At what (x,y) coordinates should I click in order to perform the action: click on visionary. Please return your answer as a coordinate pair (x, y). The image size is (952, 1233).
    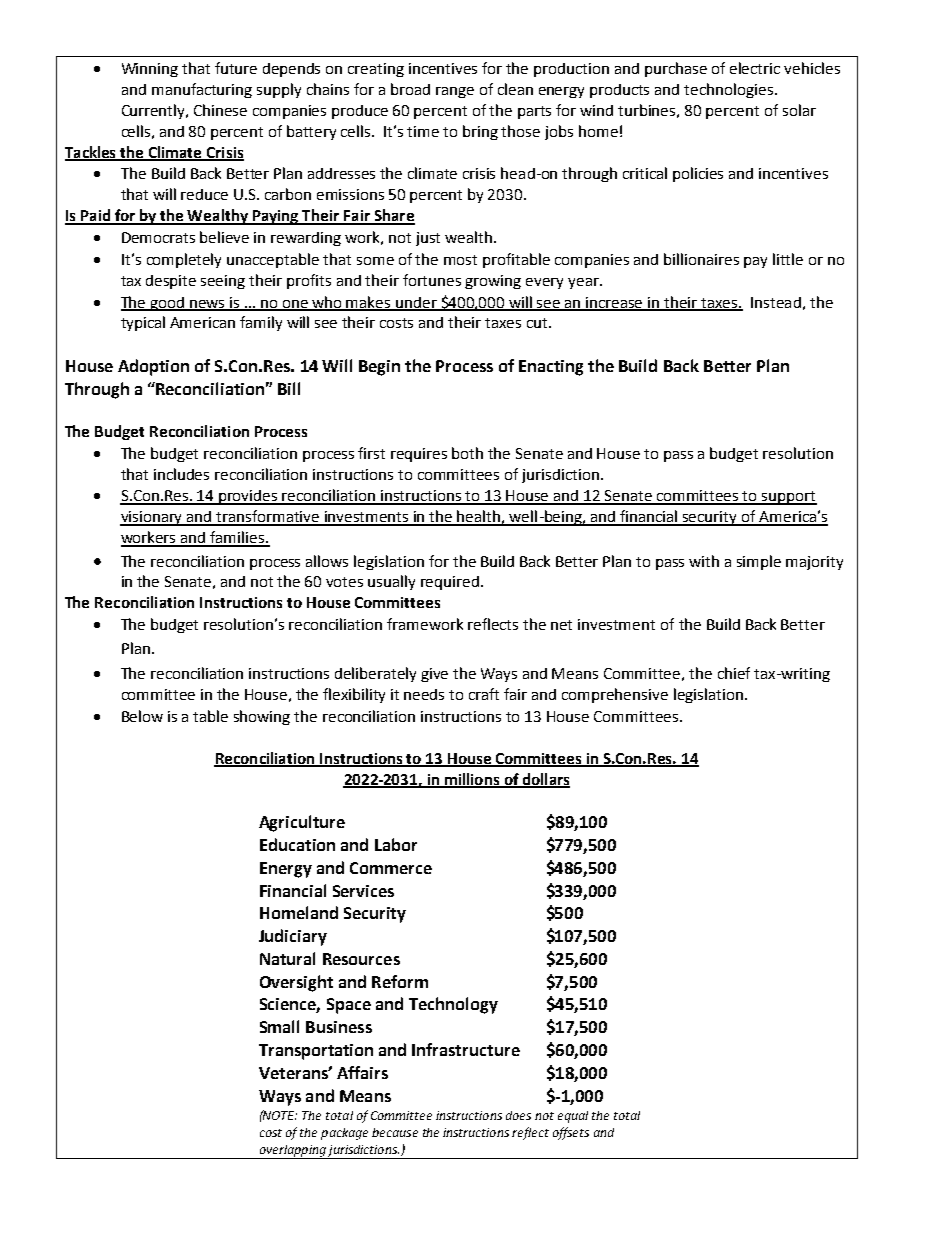
    Looking at the image, I should click on (152, 518).
